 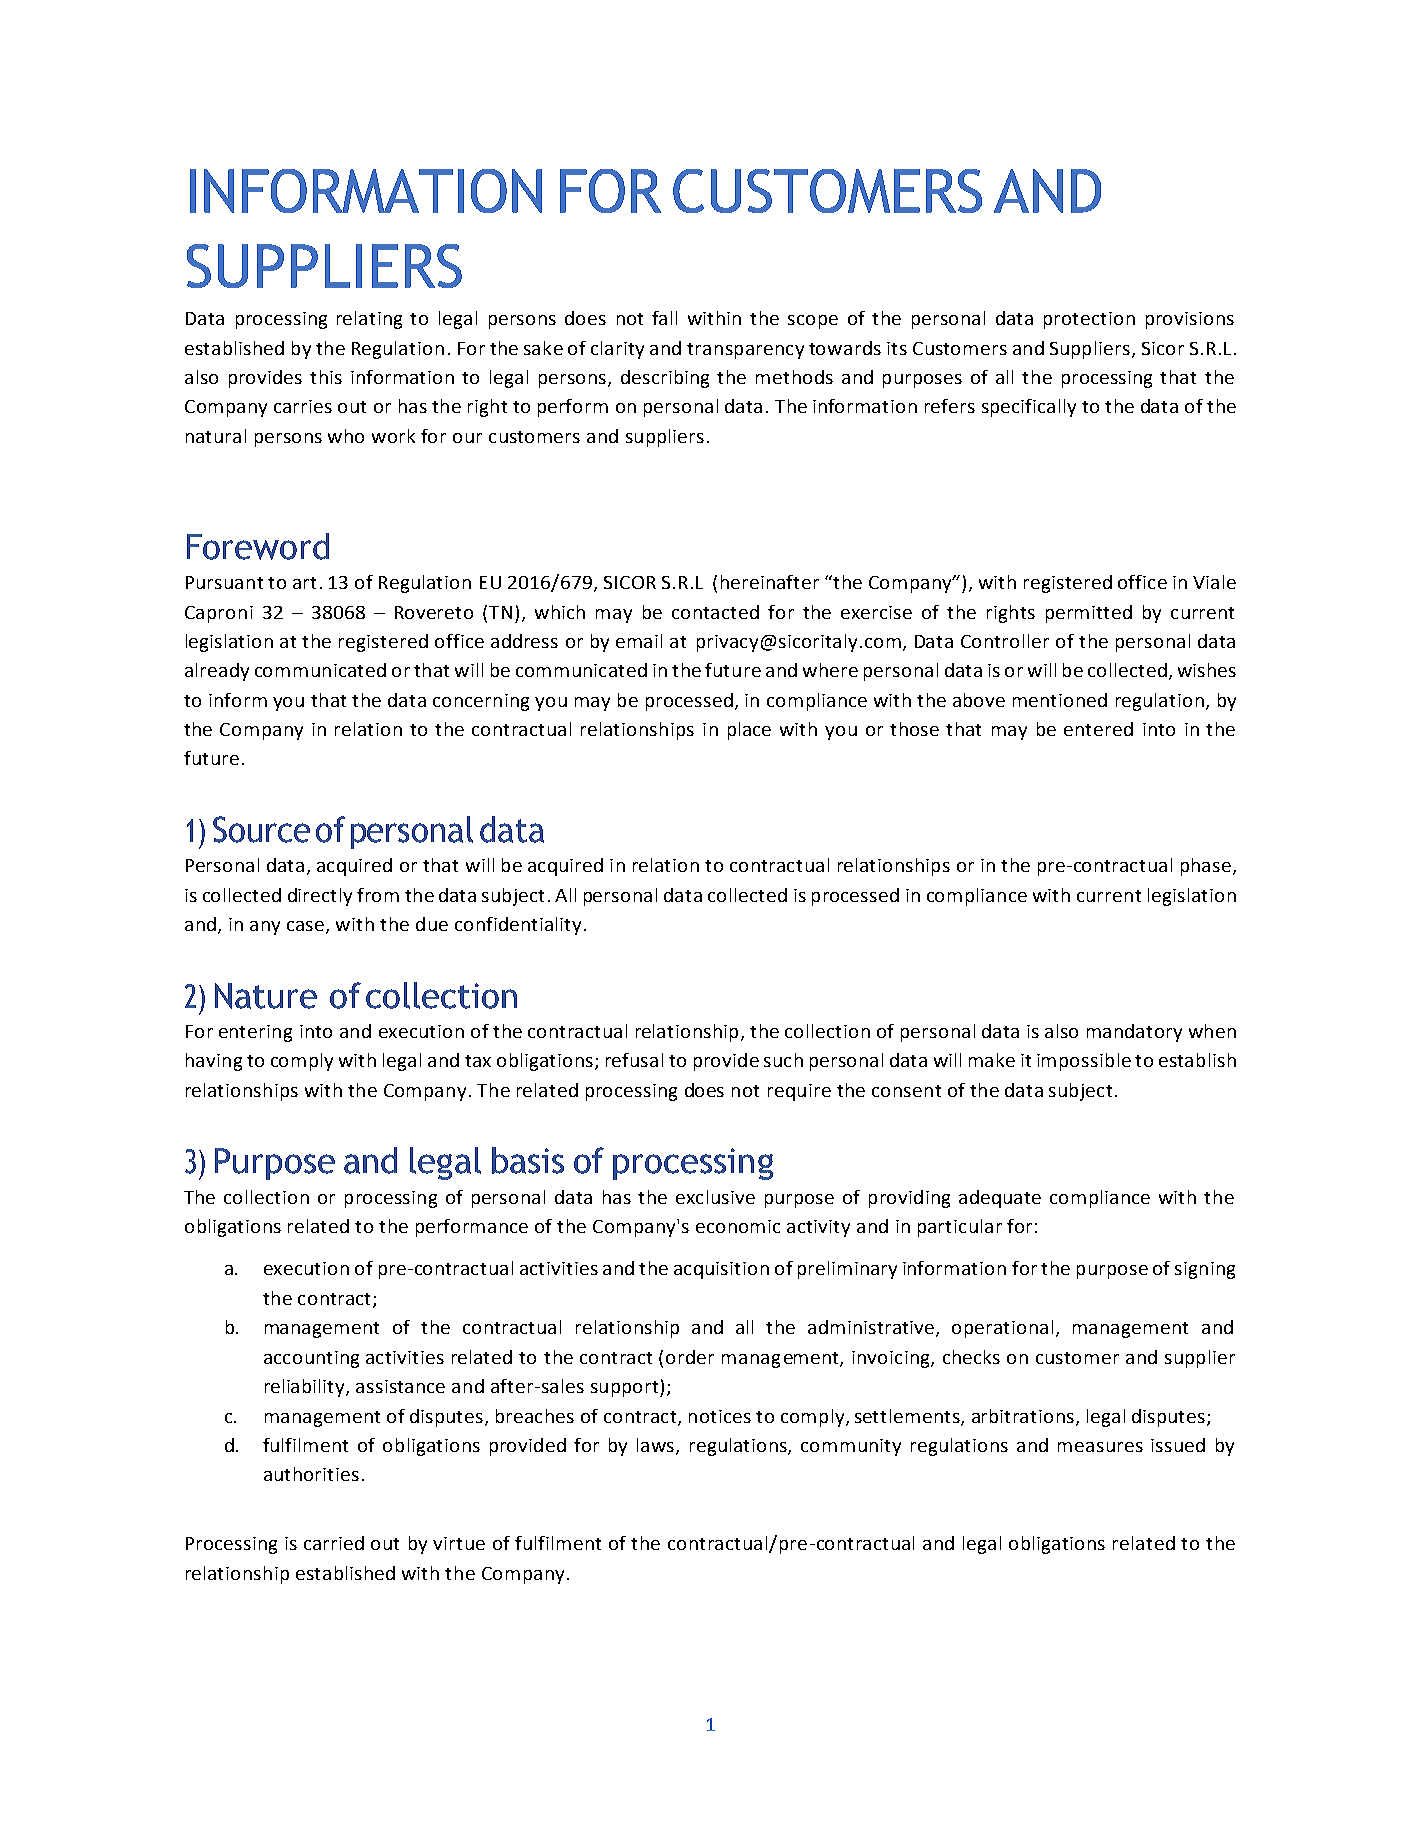 What do you see at coordinates (311, 1474) in the screenshot?
I see `authorities` at bounding box center [311, 1474].
